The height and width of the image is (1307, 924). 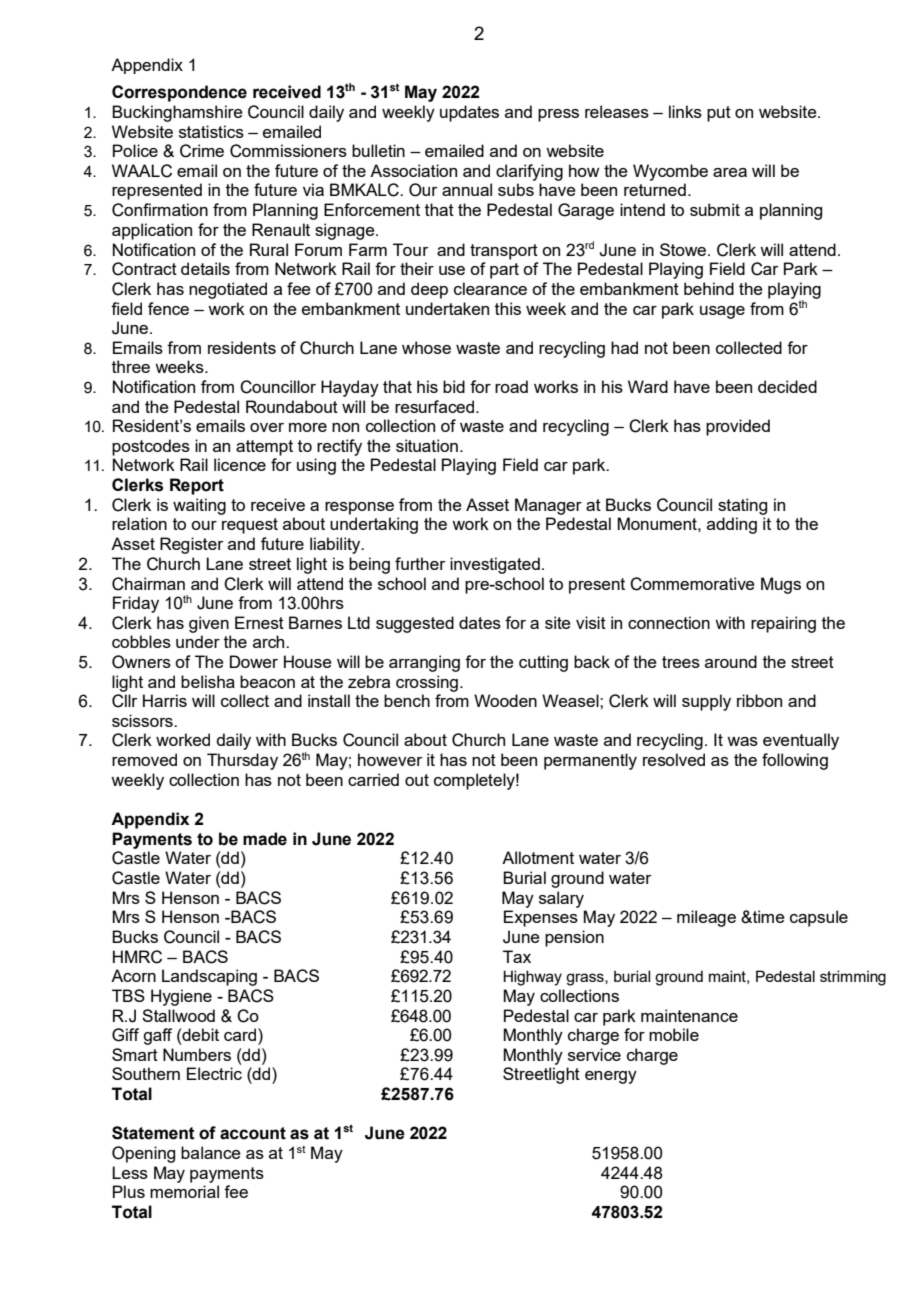 What do you see at coordinates (495, 565) in the image?
I see `investigated` at bounding box center [495, 565].
